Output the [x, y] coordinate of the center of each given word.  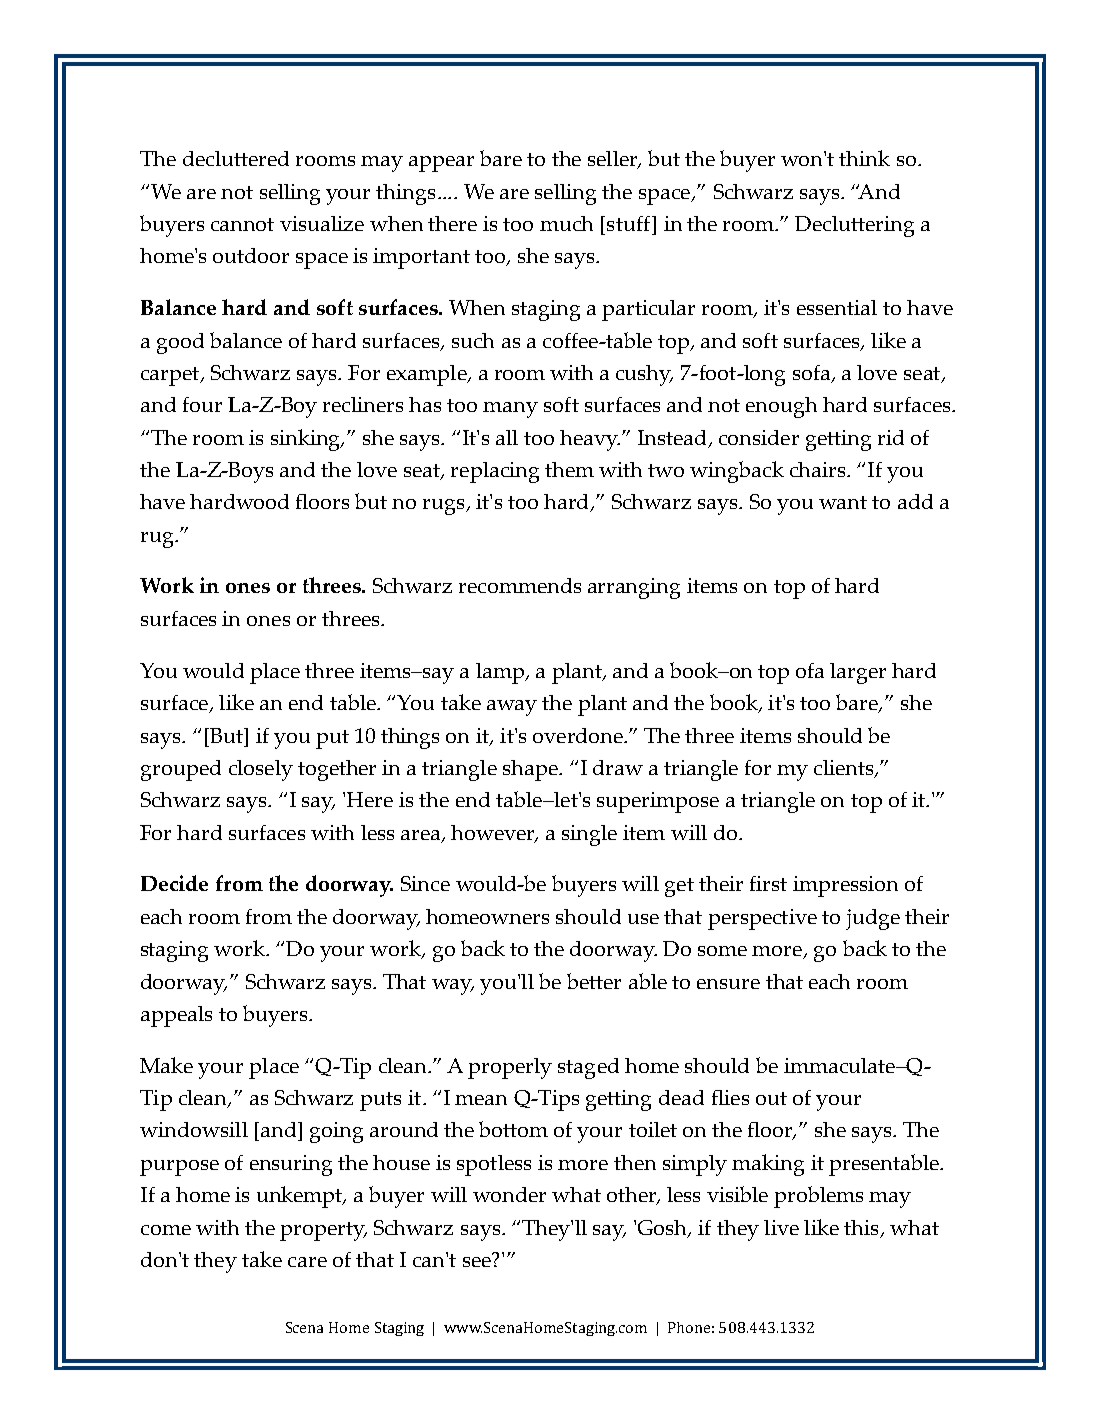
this [862, 1229]
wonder [509, 1194]
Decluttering [854, 226]
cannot [242, 224]
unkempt [301, 1197]
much [566, 223]
